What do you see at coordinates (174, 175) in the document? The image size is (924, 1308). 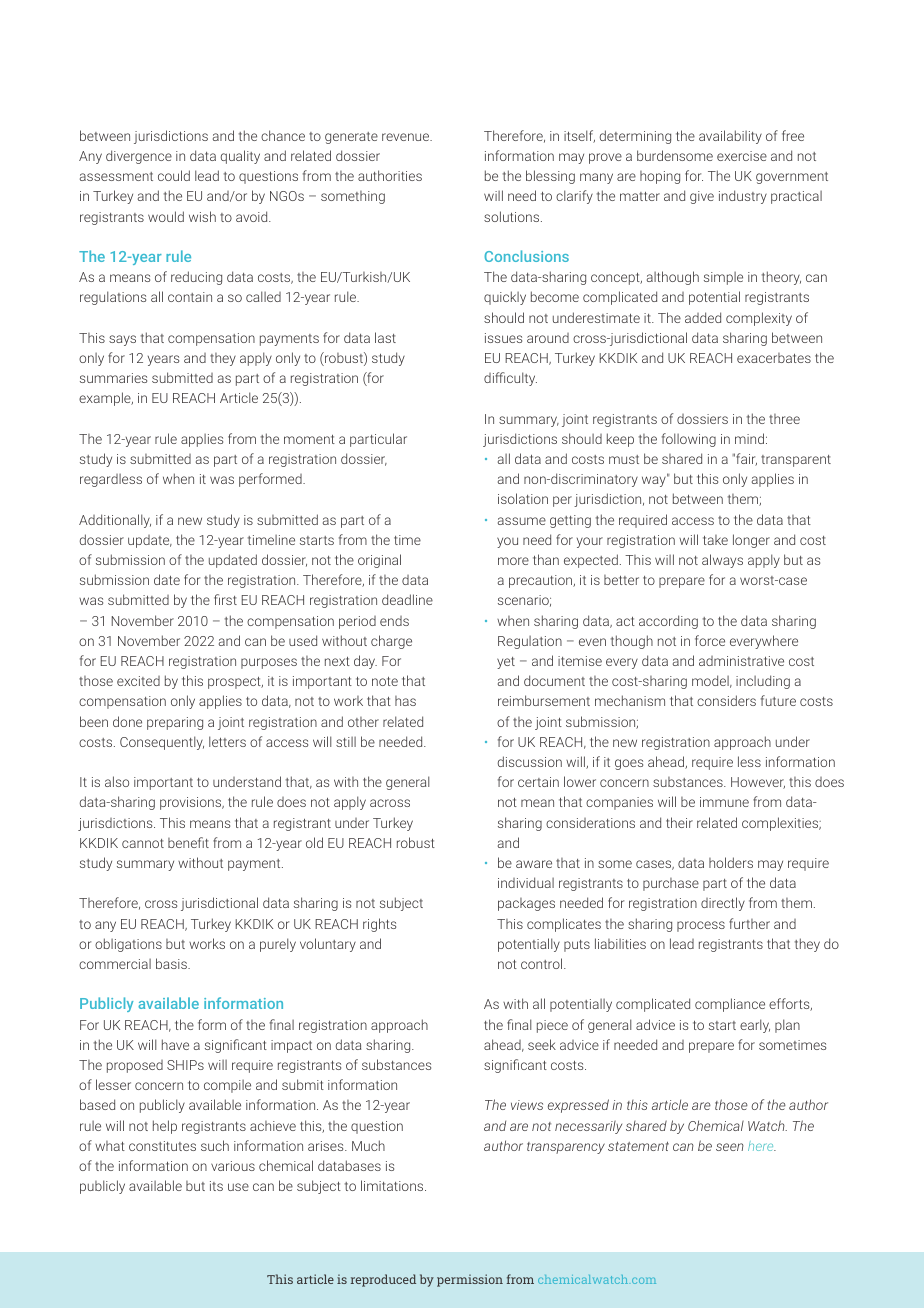 I see `could` at bounding box center [174, 175].
